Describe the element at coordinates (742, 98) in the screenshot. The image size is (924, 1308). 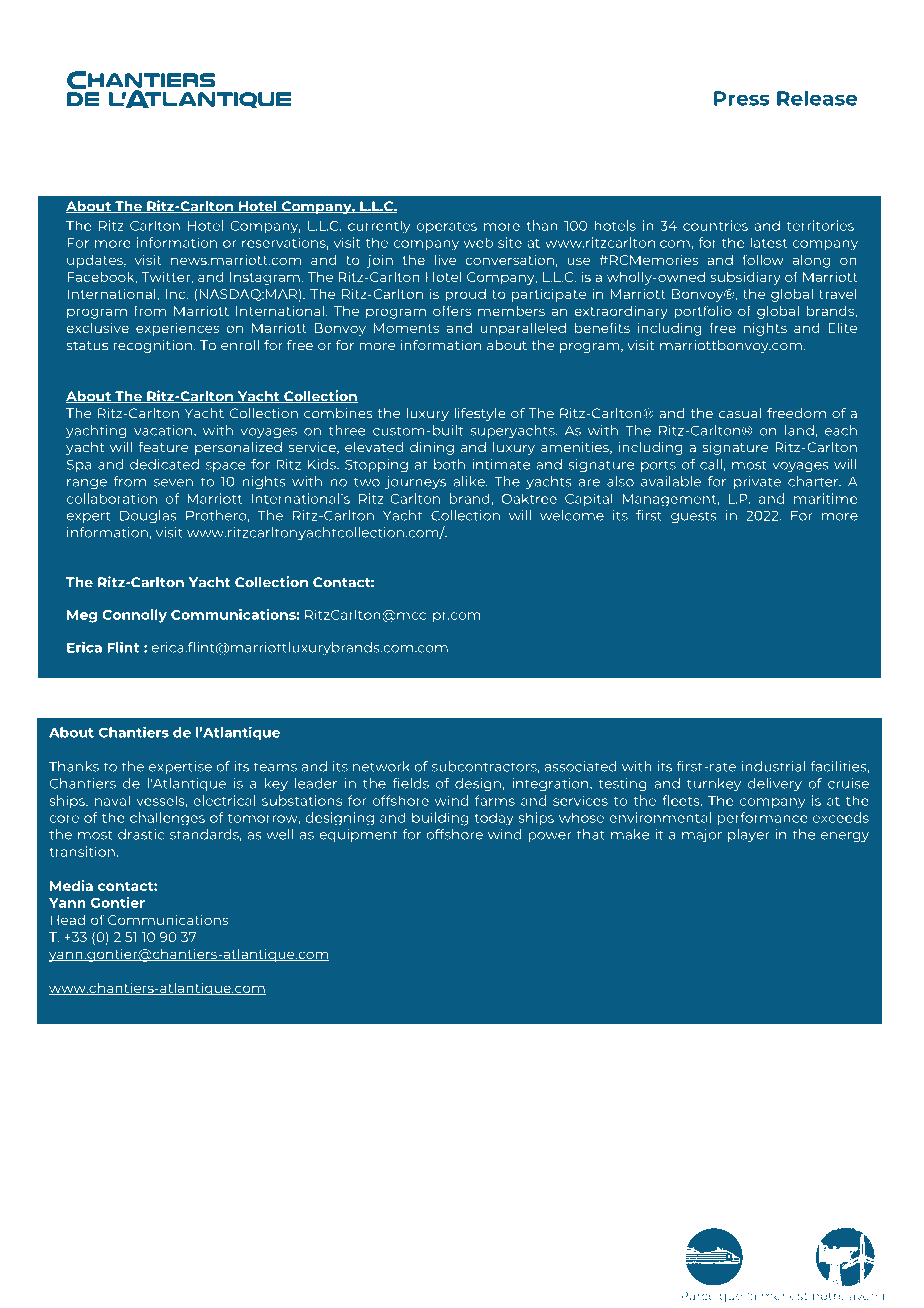
I see `Press` at that location.
